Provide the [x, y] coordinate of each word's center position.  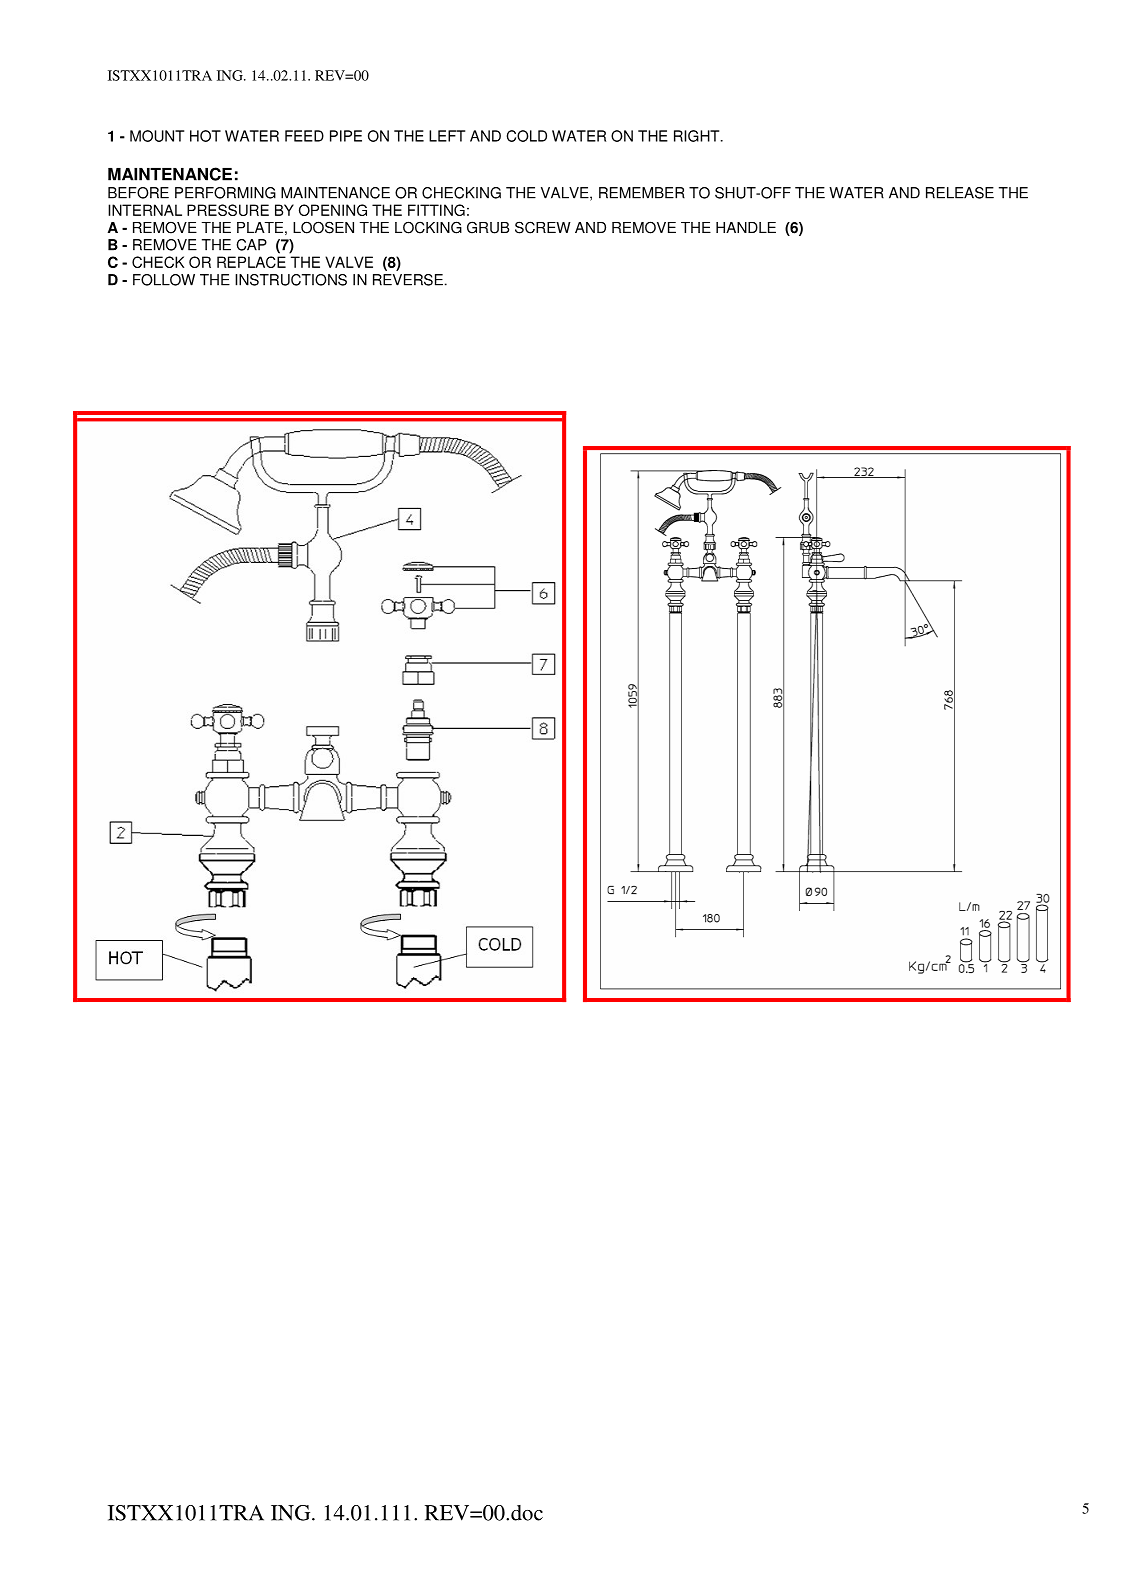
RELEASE [960, 193]
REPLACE [251, 262]
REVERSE [408, 280]
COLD [526, 136]
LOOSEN [323, 227]
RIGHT [698, 136]
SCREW [543, 227]
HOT [205, 136]
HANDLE [746, 227]
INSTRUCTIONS [291, 280]
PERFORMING [225, 193]
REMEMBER [642, 193]
